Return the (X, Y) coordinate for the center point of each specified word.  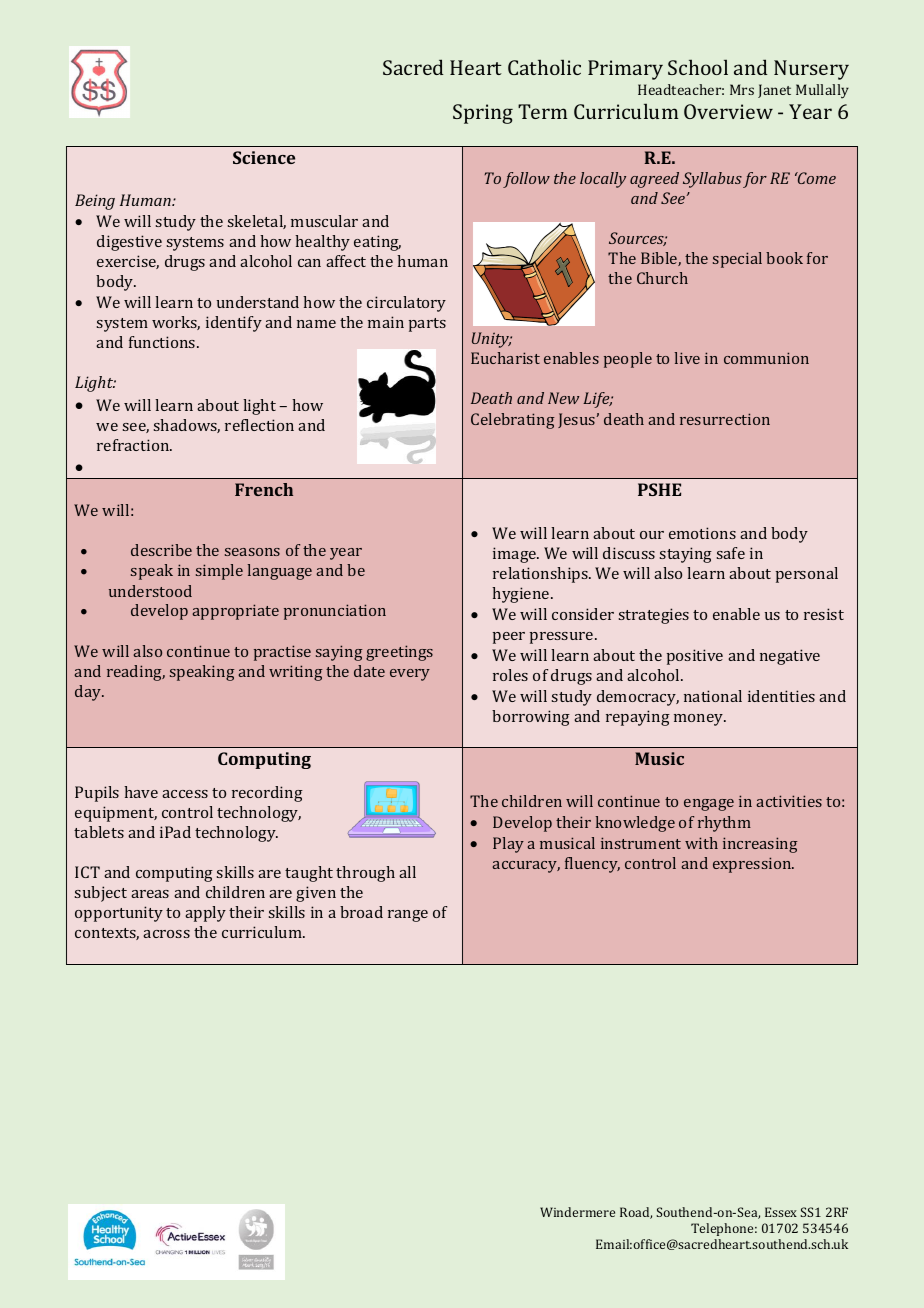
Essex (781, 1212)
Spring (483, 114)
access (185, 794)
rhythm (724, 824)
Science (264, 157)
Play (508, 845)
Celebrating (513, 421)
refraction (134, 445)
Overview (728, 111)
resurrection (725, 419)
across (166, 934)
